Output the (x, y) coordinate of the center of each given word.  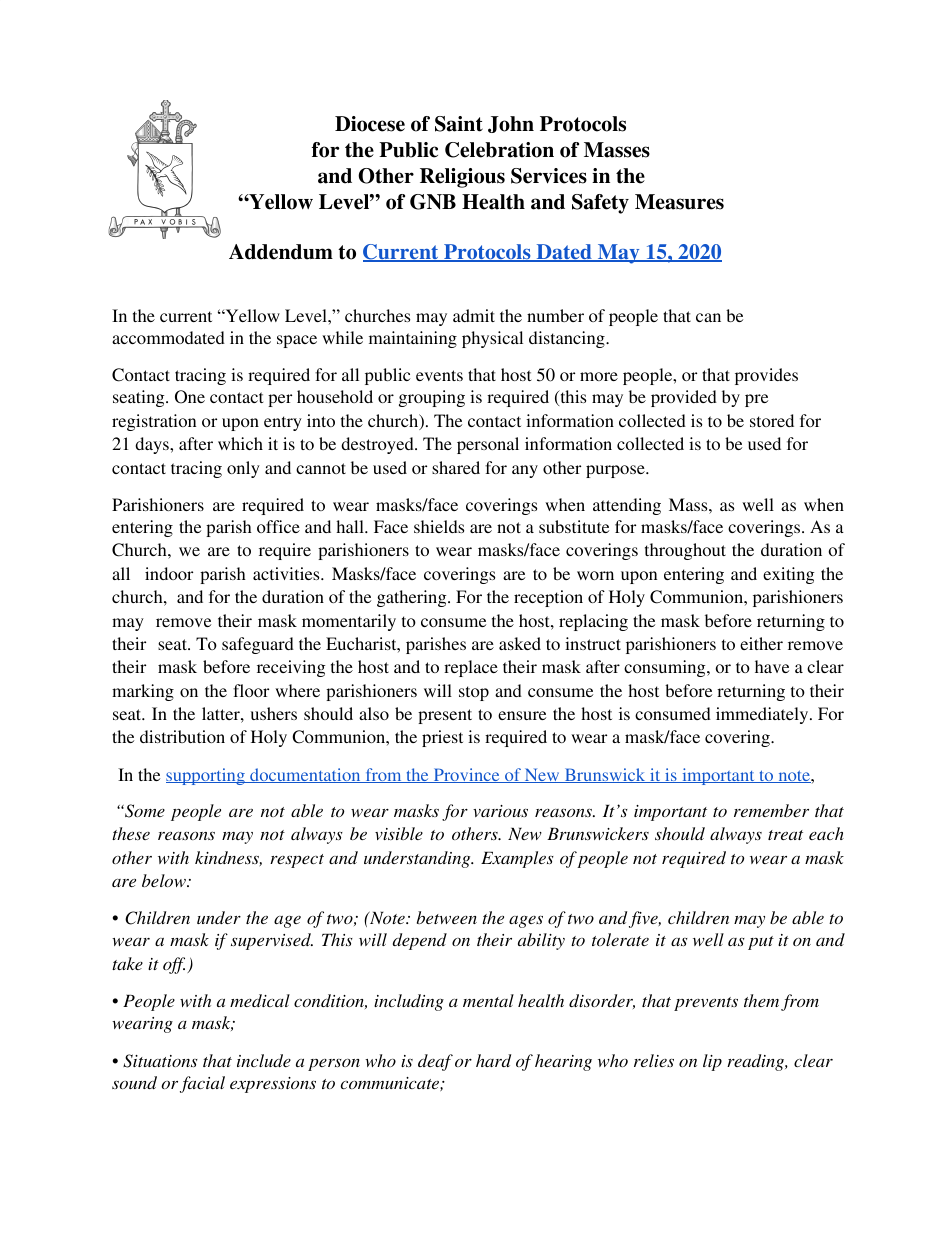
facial (202, 1084)
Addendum (281, 252)
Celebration (499, 150)
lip (712, 1062)
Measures (679, 202)
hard (493, 1060)
